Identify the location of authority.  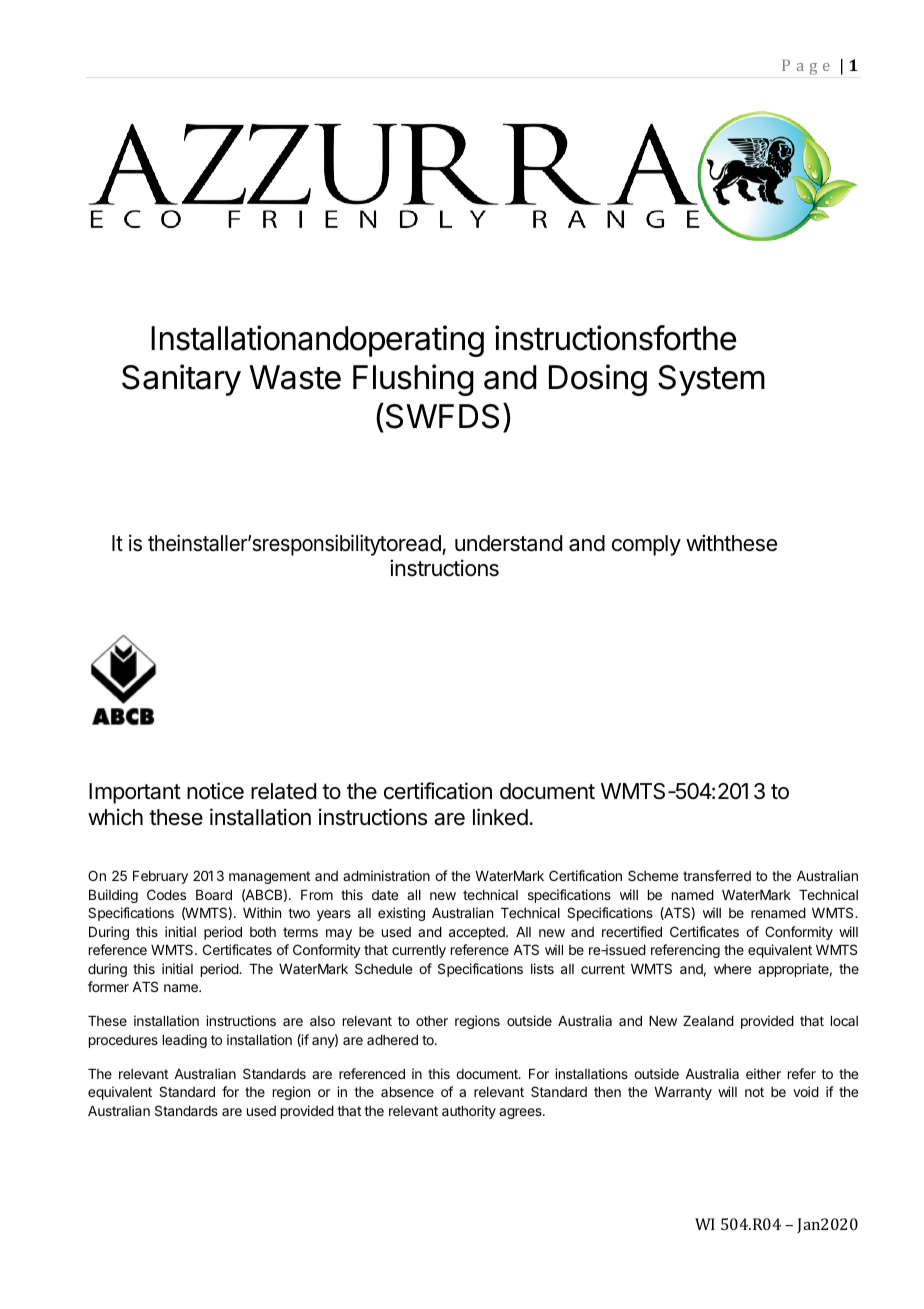
(469, 1112).
